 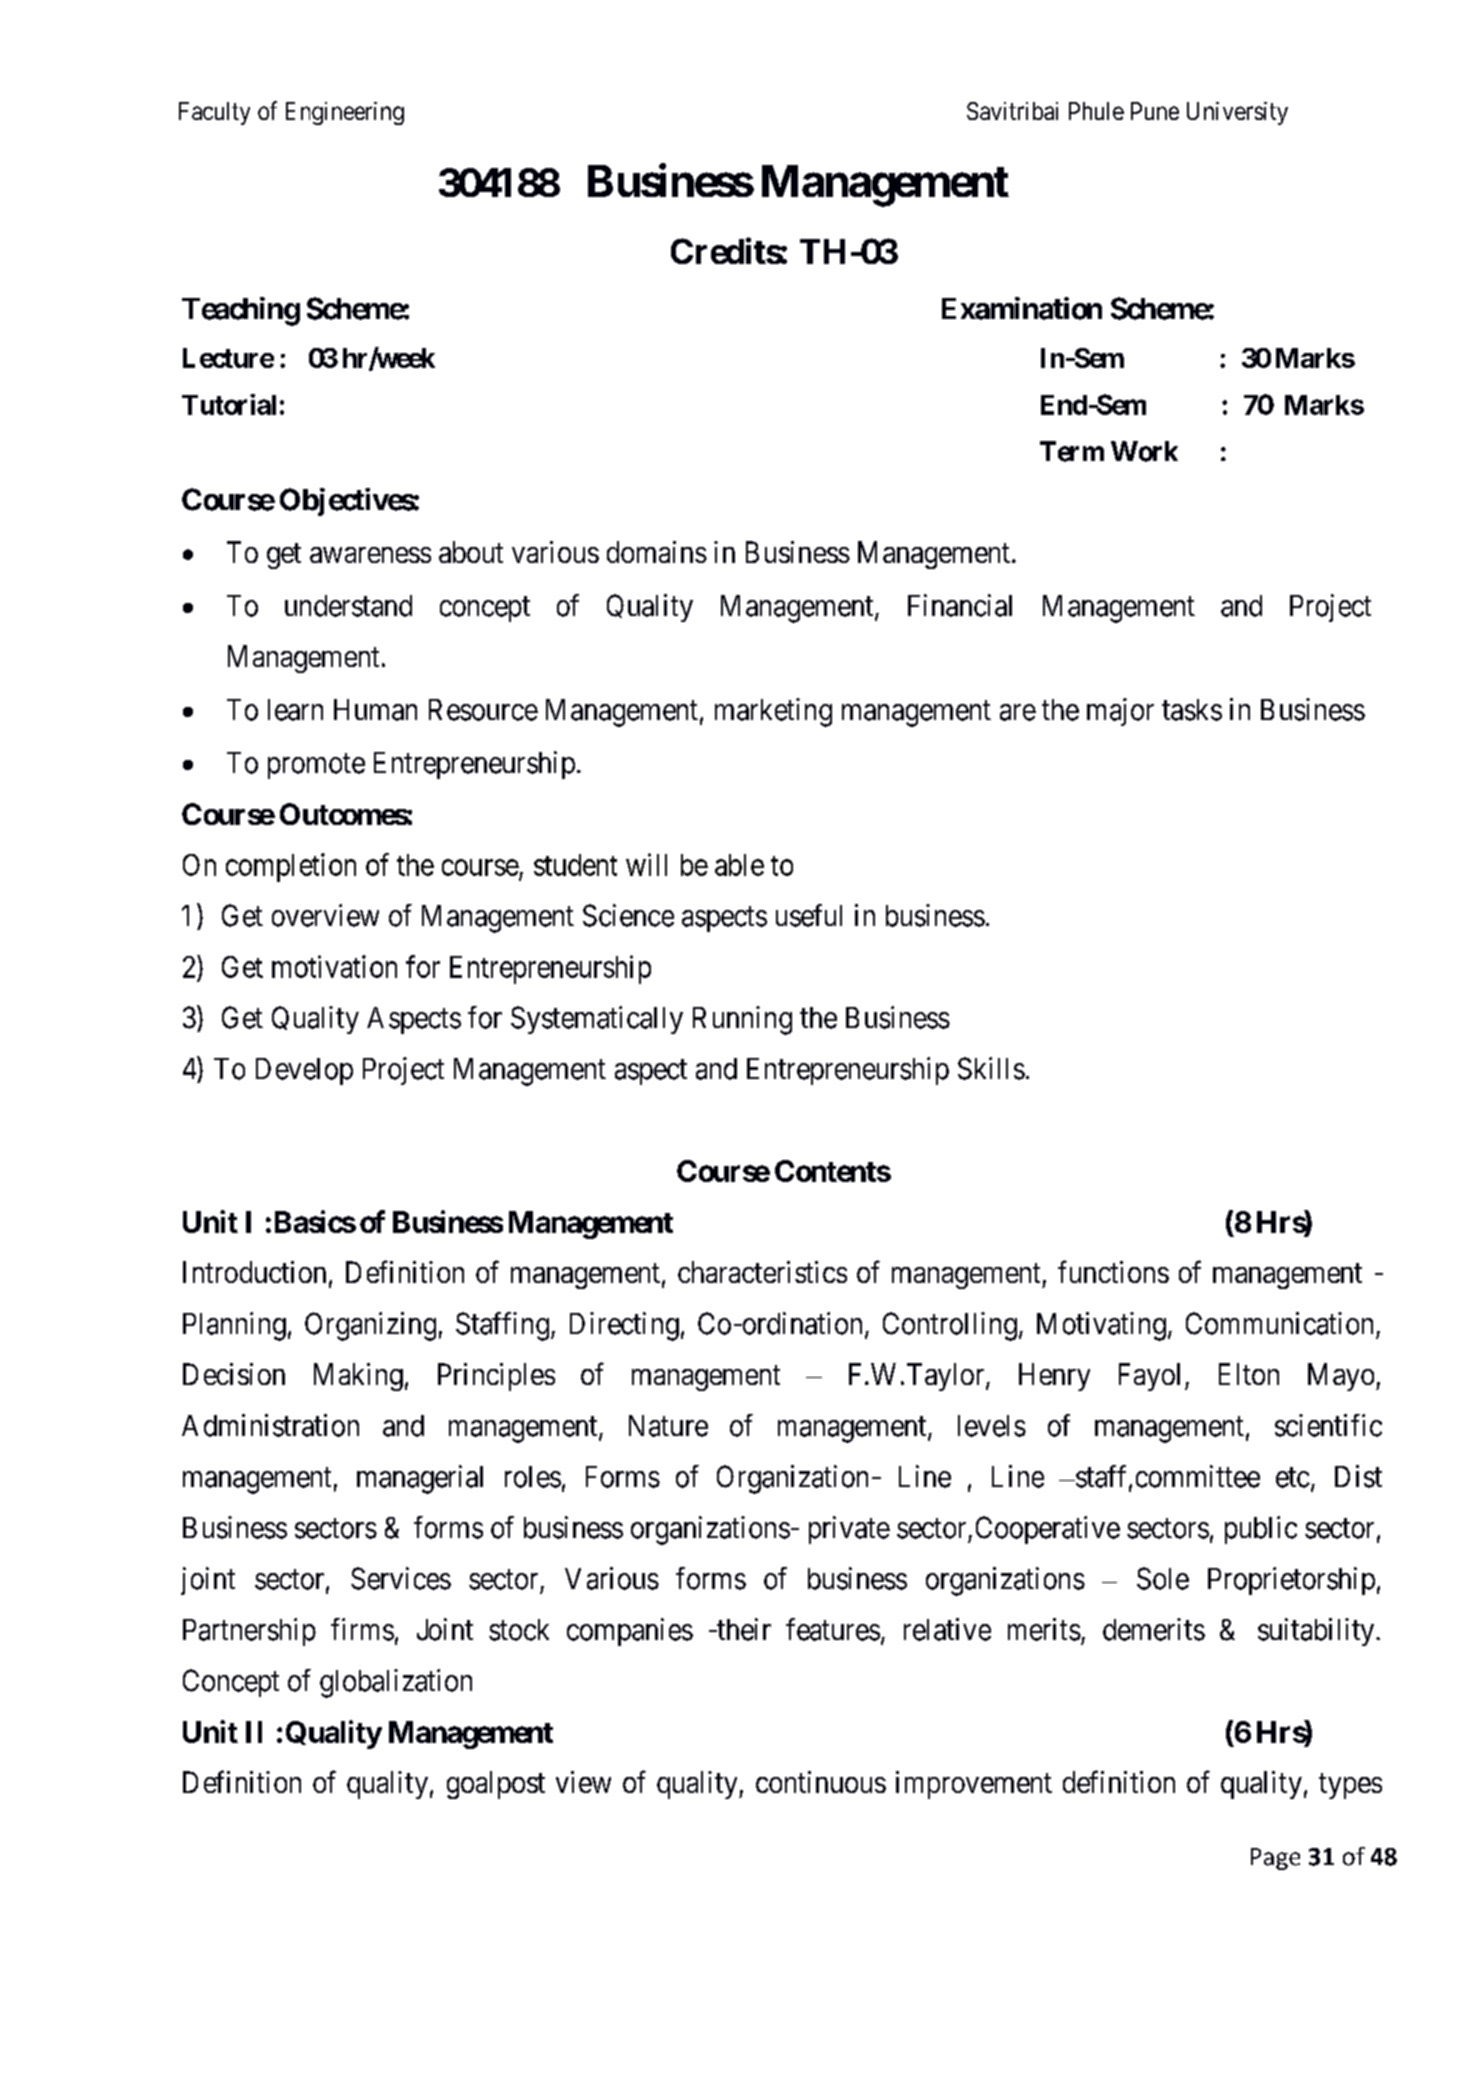 I want to click on goalpost, so click(x=496, y=1785).
